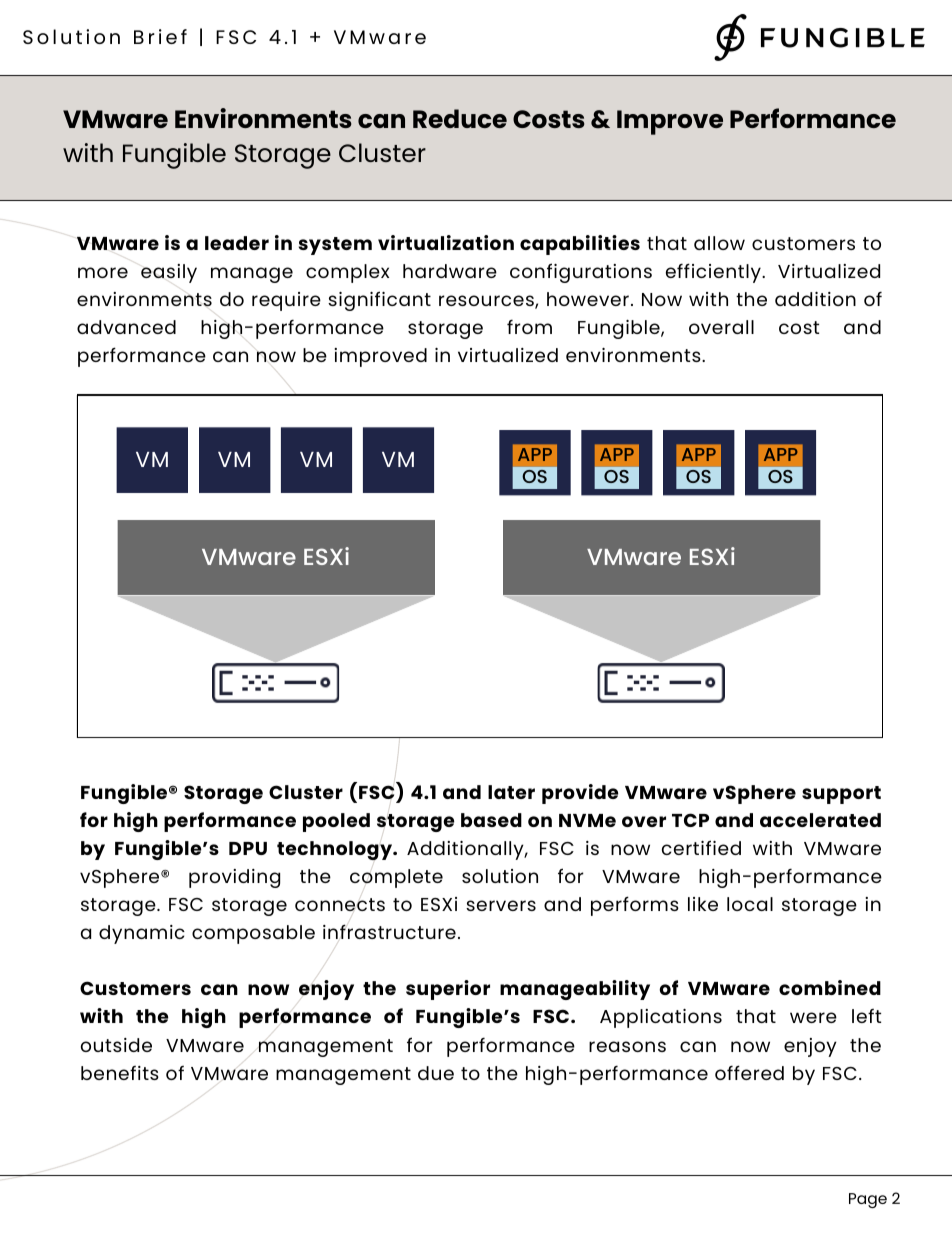 This document has height=1233, width=952. What do you see at coordinates (868, 1200) in the document?
I see `Page` at bounding box center [868, 1200].
